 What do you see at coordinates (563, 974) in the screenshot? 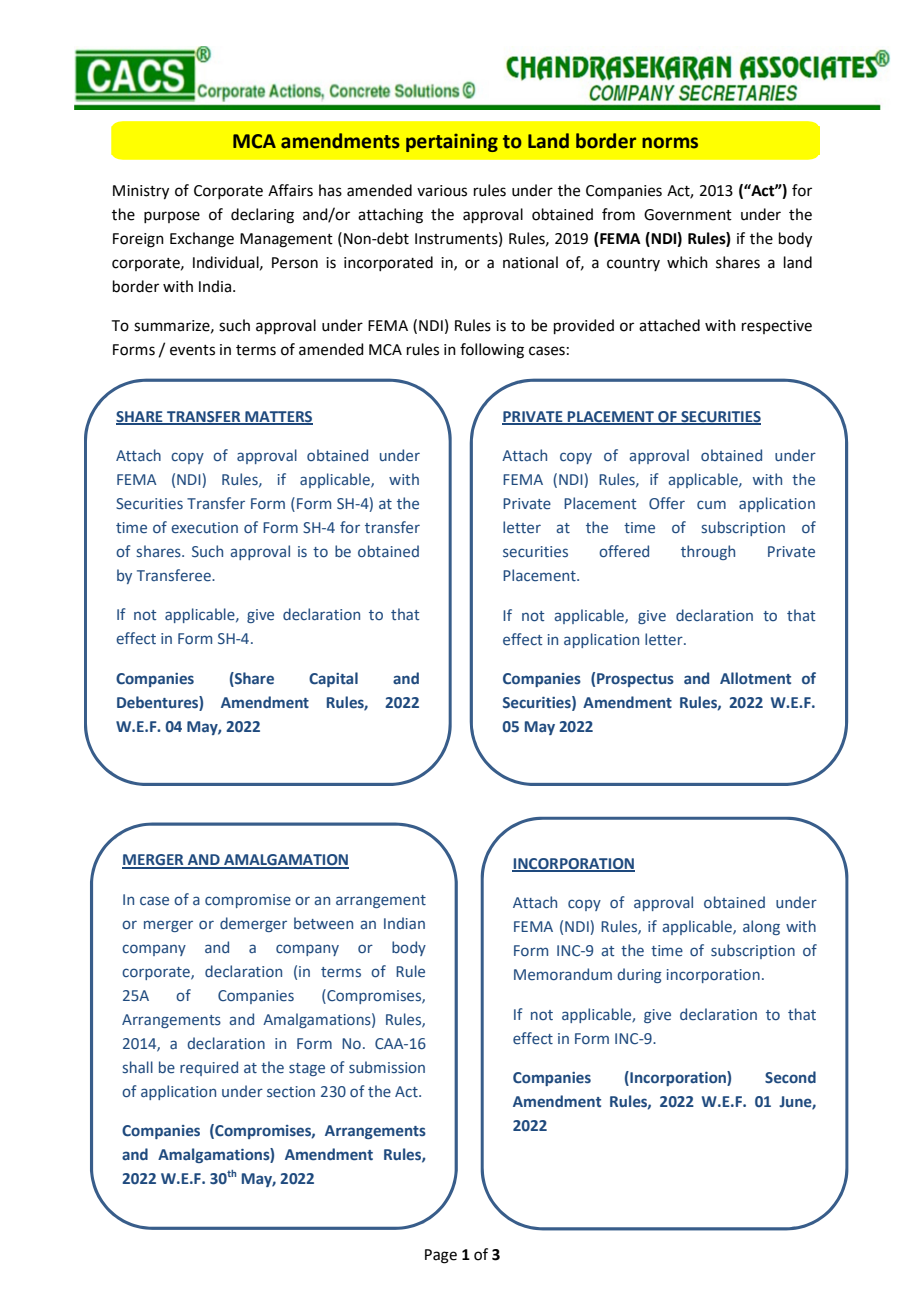
I see `Memorandum` at bounding box center [563, 974].
